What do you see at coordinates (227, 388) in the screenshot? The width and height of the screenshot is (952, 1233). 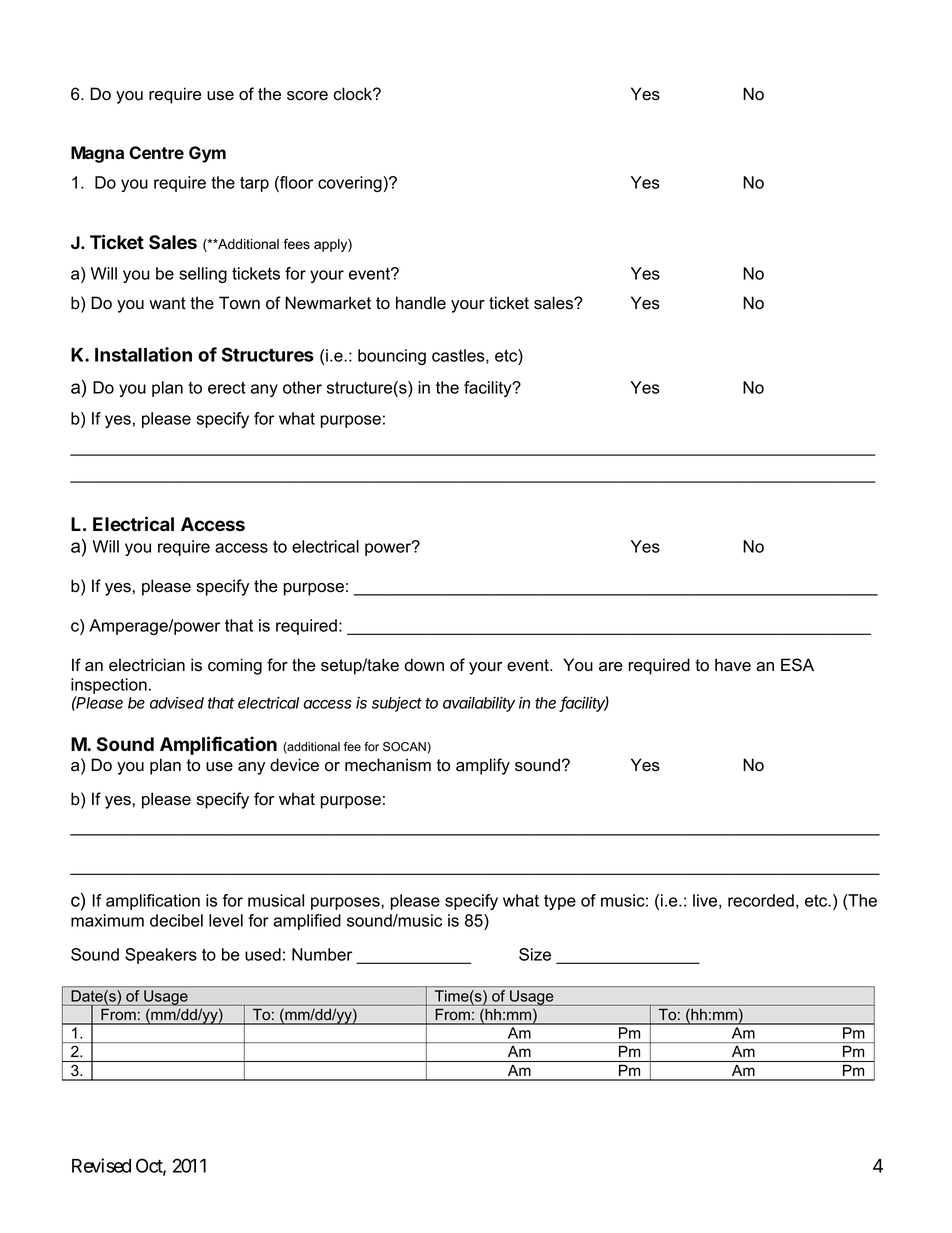 I see `erect` at bounding box center [227, 388].
